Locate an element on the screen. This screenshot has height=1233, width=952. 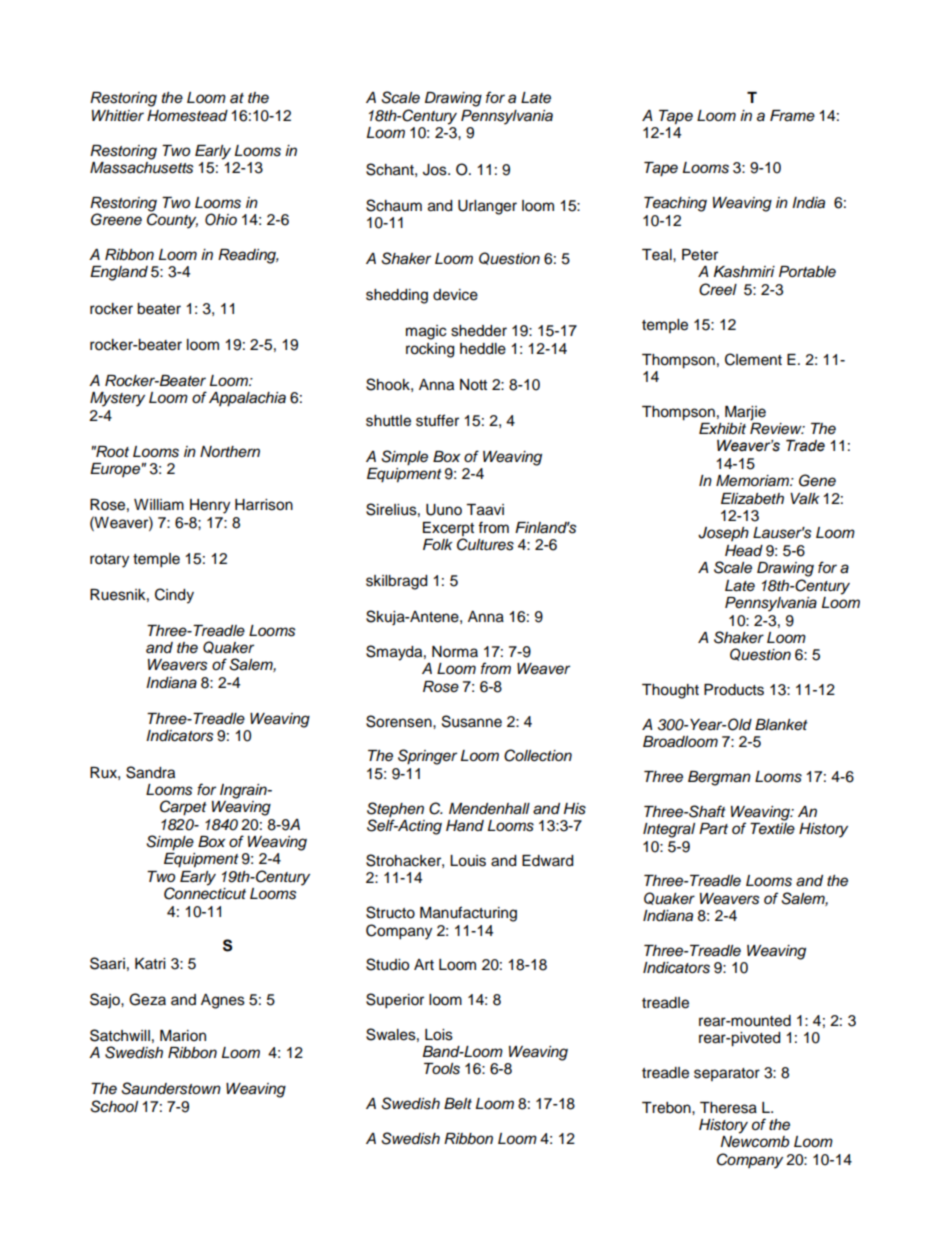
Frame is located at coordinates (792, 116).
